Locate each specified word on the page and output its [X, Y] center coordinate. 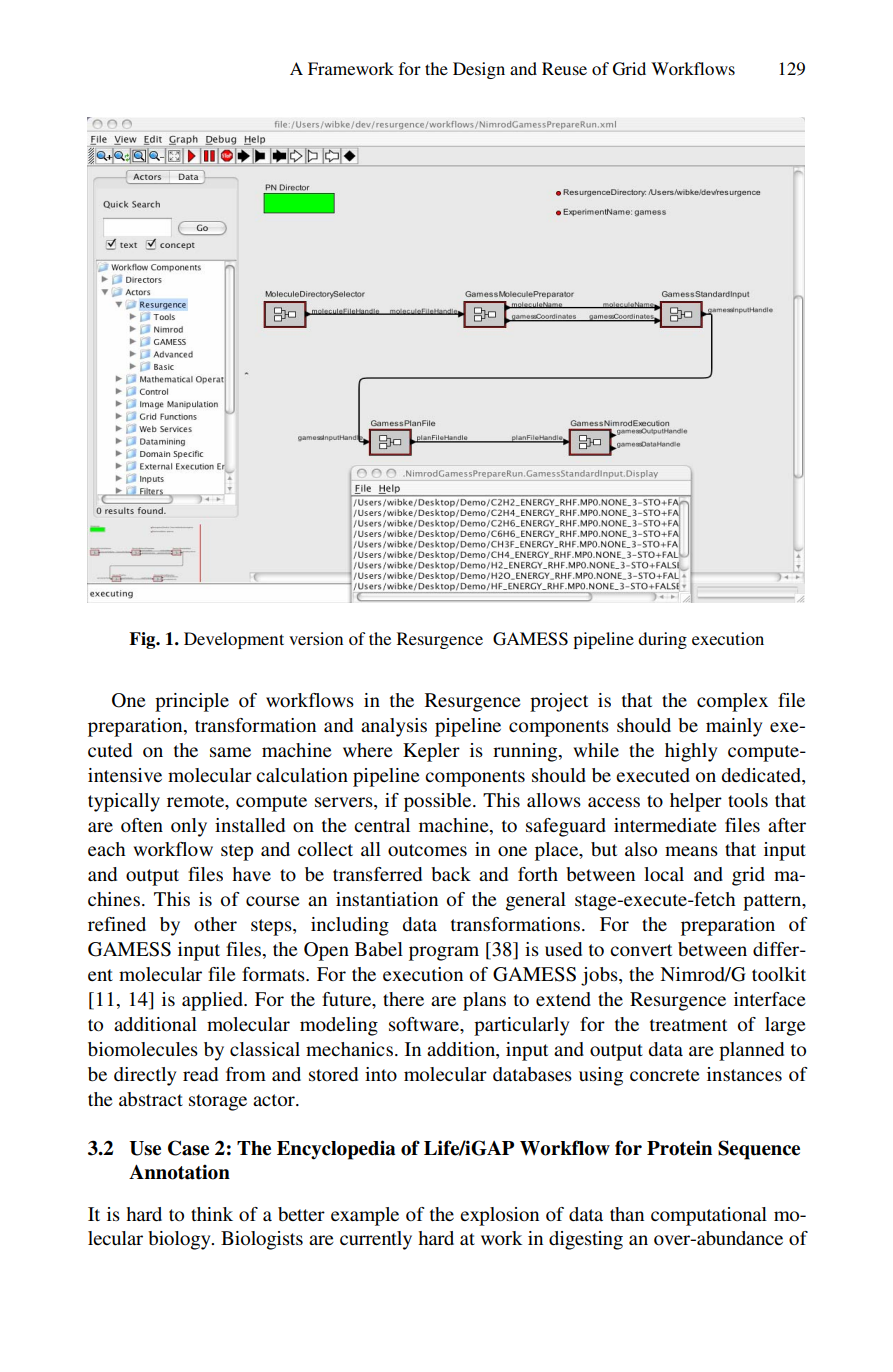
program [444, 953]
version [316, 638]
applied [213, 1001]
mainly [734, 727]
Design [479, 70]
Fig [143, 640]
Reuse [564, 68]
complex [732, 702]
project [559, 702]
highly [691, 752]
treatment [688, 1025]
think [212, 1214]
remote [197, 801]
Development [234, 640]
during [662, 640]
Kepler [431, 752]
